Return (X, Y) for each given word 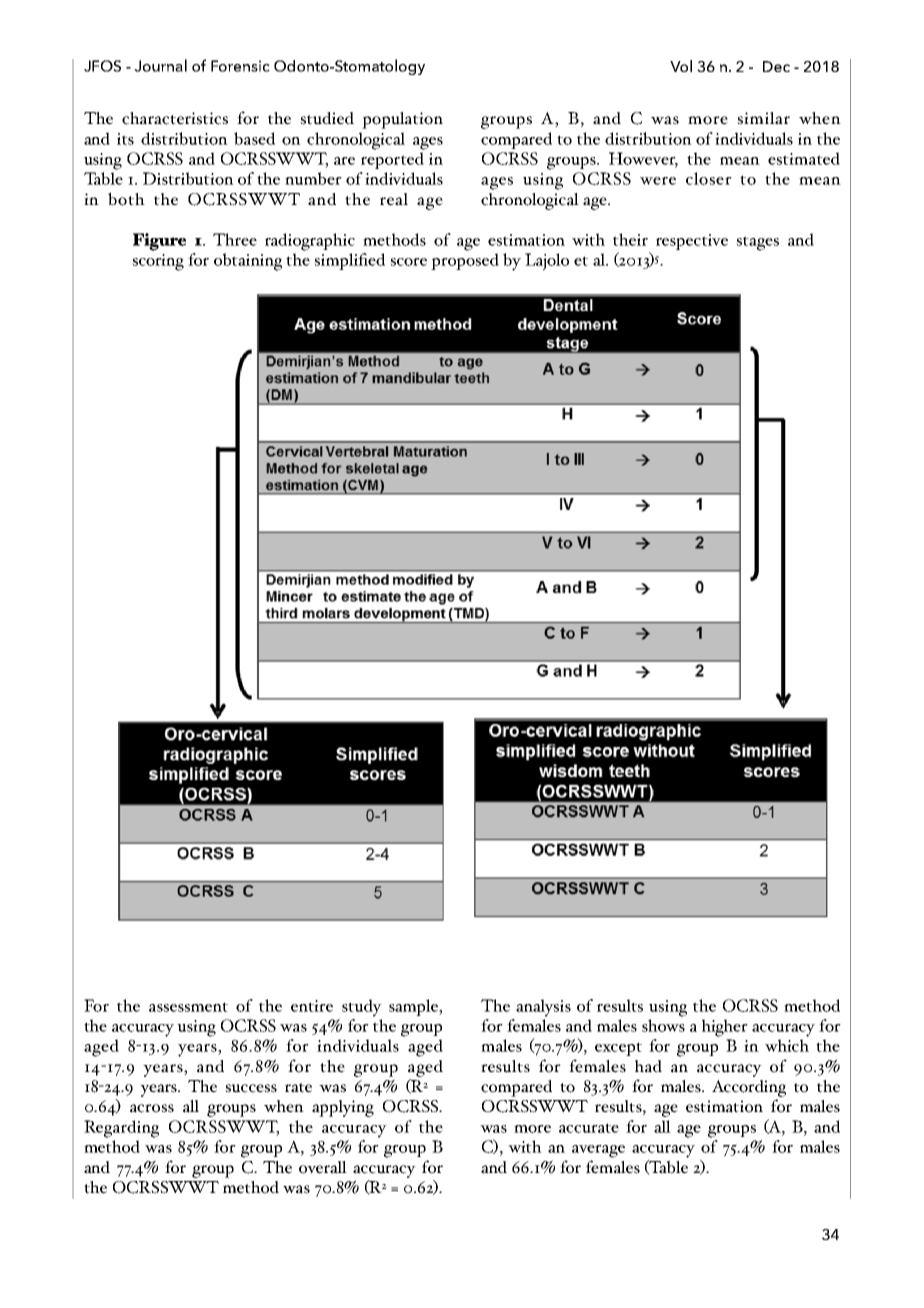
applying (343, 1108)
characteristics (175, 118)
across (152, 1108)
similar (763, 118)
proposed (465, 261)
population (402, 120)
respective (692, 242)
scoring (158, 262)
